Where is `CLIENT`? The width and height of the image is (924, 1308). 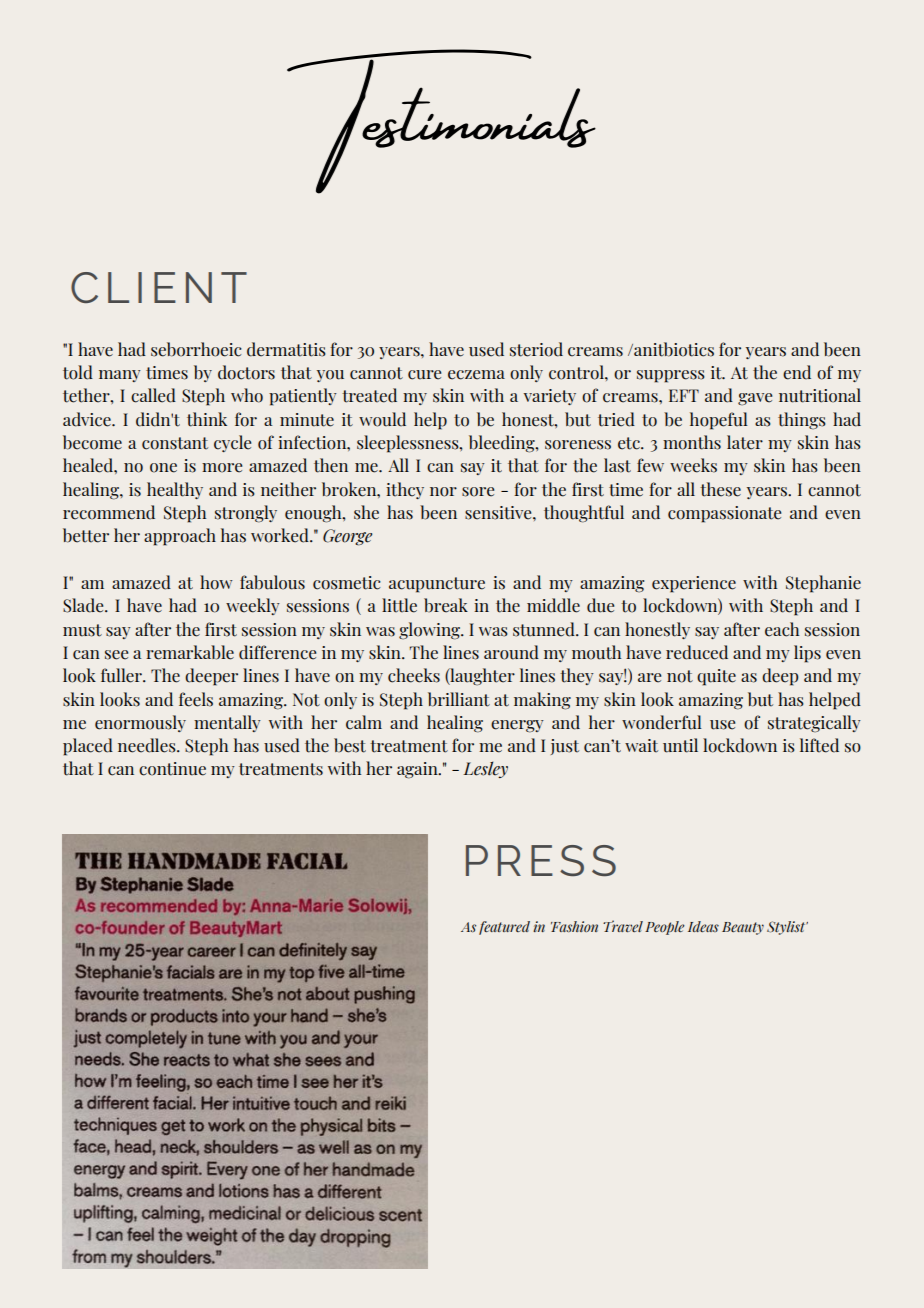
CLIENT is located at coordinates (159, 287).
